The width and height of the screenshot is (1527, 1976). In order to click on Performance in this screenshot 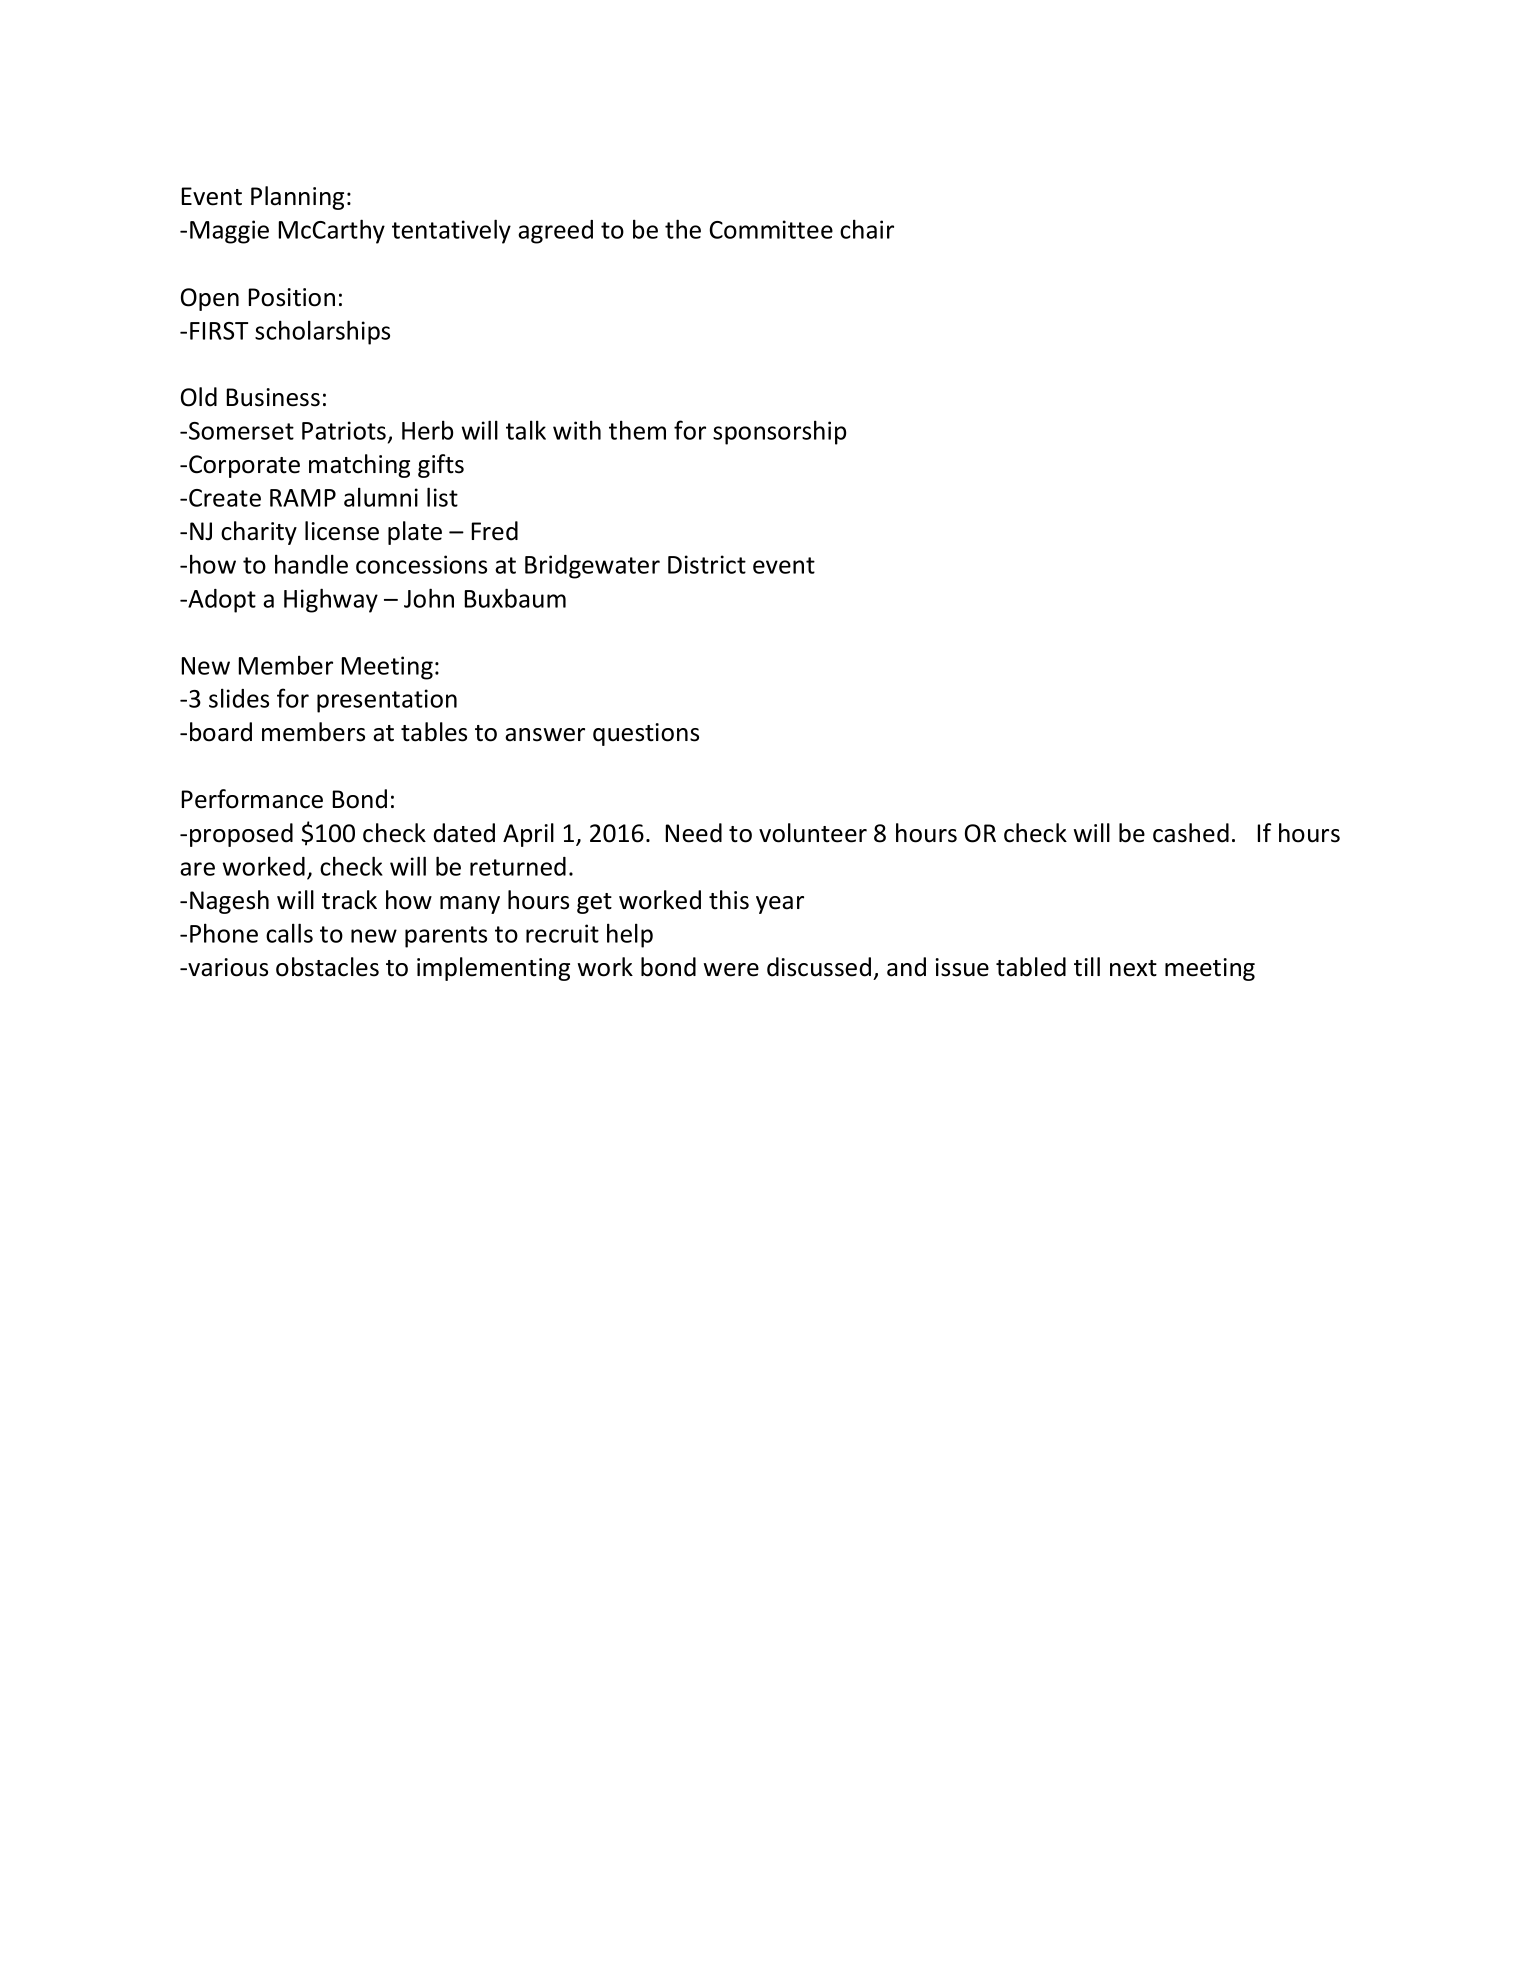, I will do `click(252, 799)`.
